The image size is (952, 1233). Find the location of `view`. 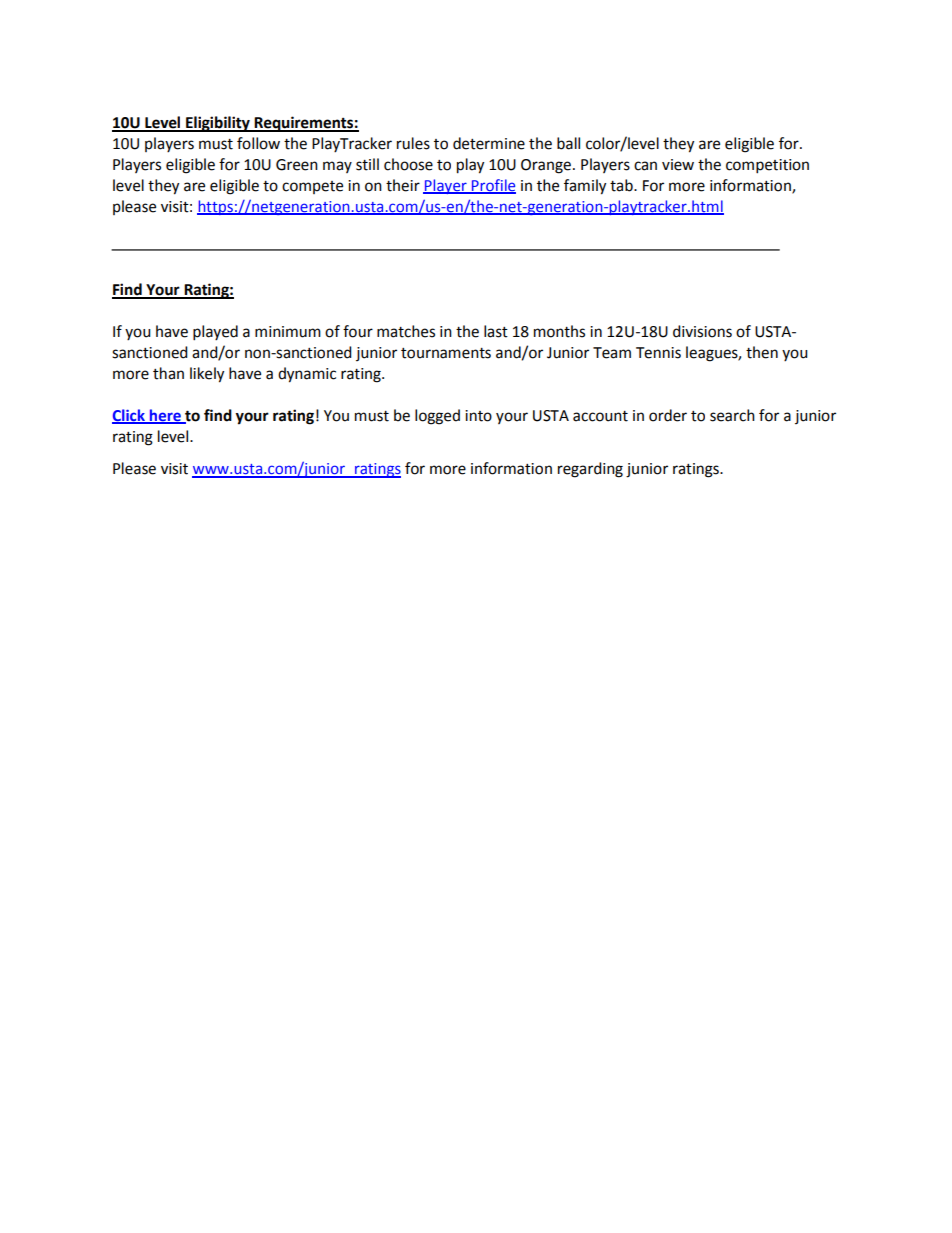

view is located at coordinates (678, 165).
